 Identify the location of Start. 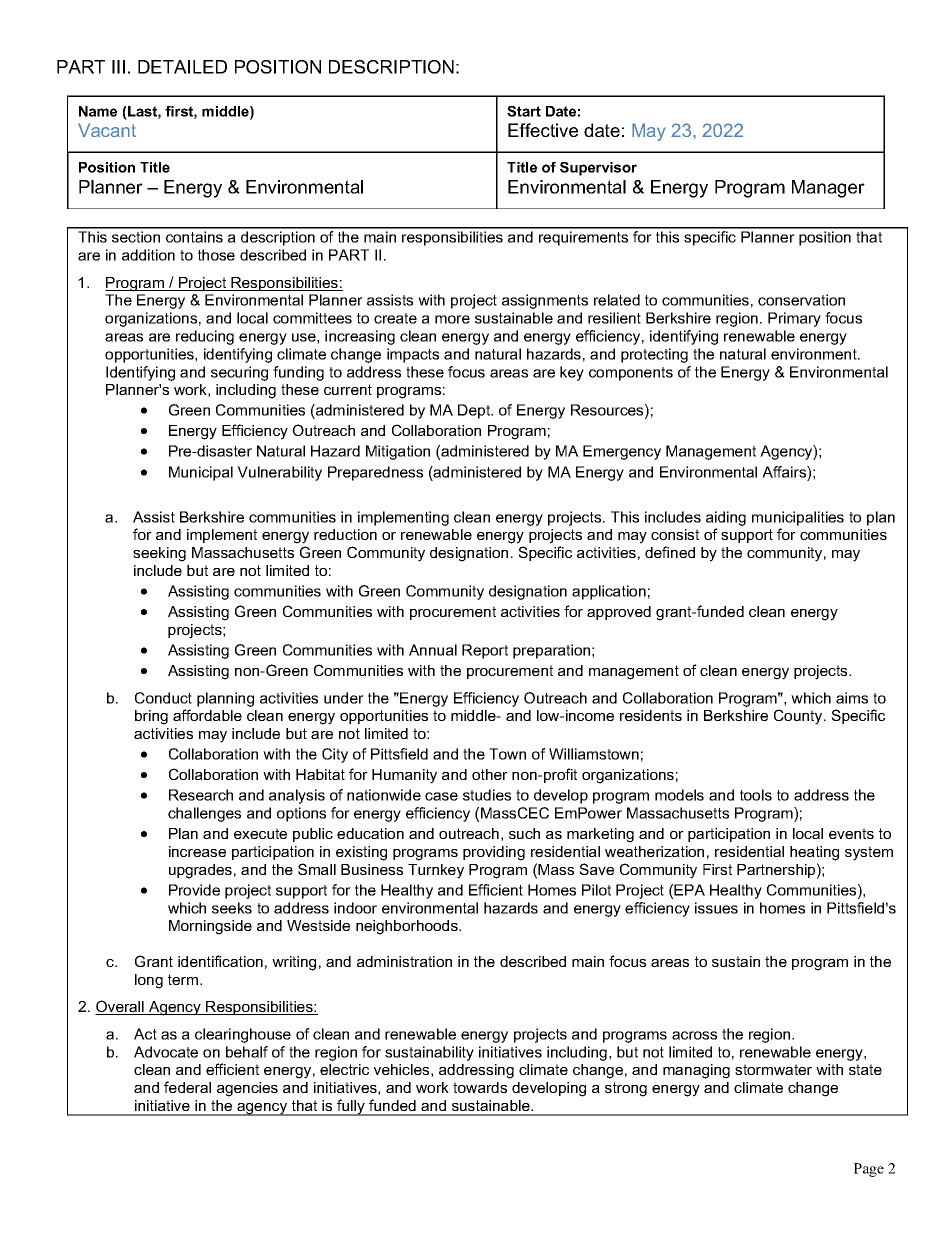
(524, 111).
